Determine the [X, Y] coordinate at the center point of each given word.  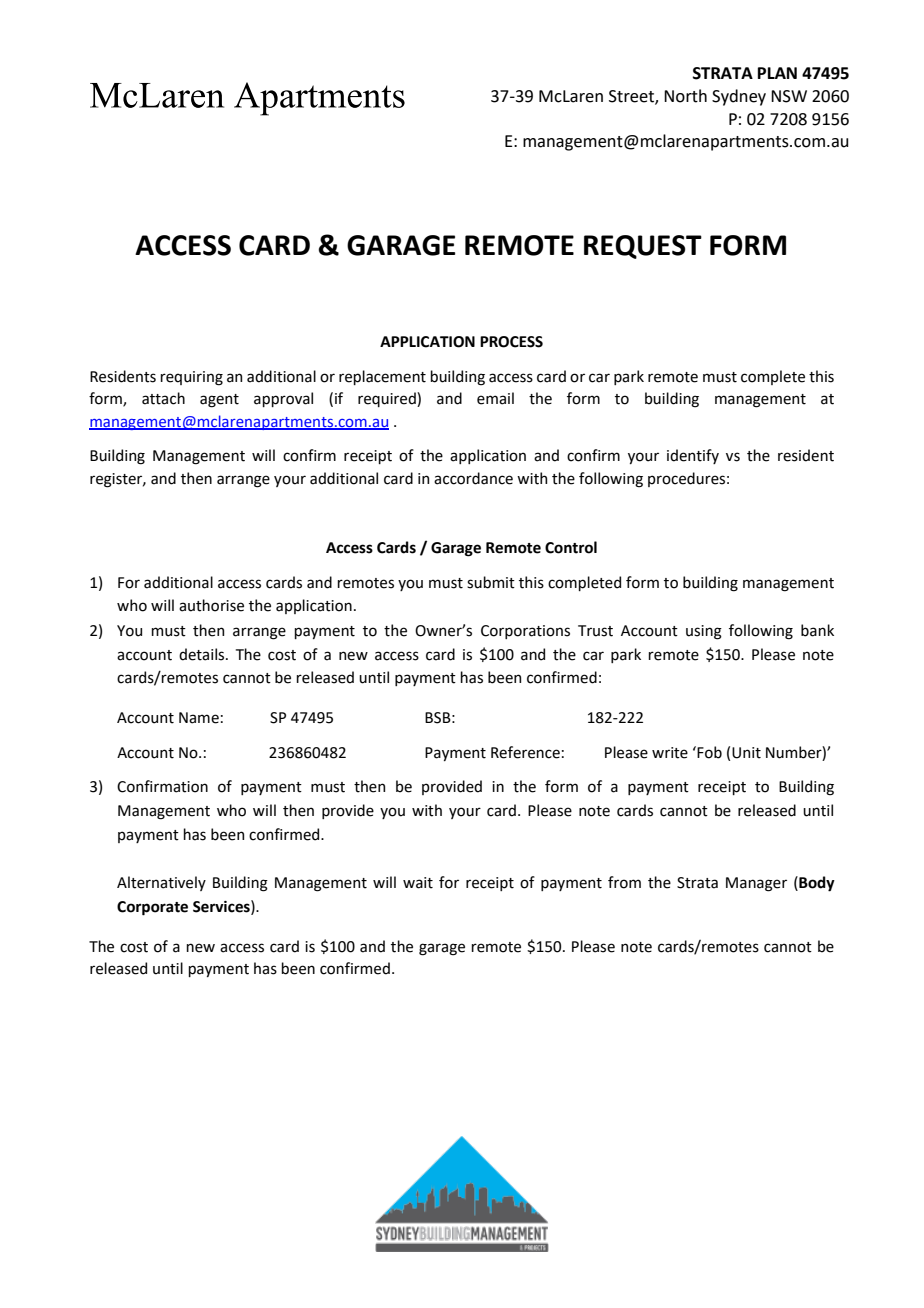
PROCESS [511, 342]
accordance [473, 478]
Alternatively [161, 883]
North [685, 96]
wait [418, 883]
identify [693, 456]
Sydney [739, 97]
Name [199, 718]
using [704, 632]
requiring [191, 378]
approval [283, 399]
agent [219, 401]
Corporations [525, 632]
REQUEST [643, 247]
